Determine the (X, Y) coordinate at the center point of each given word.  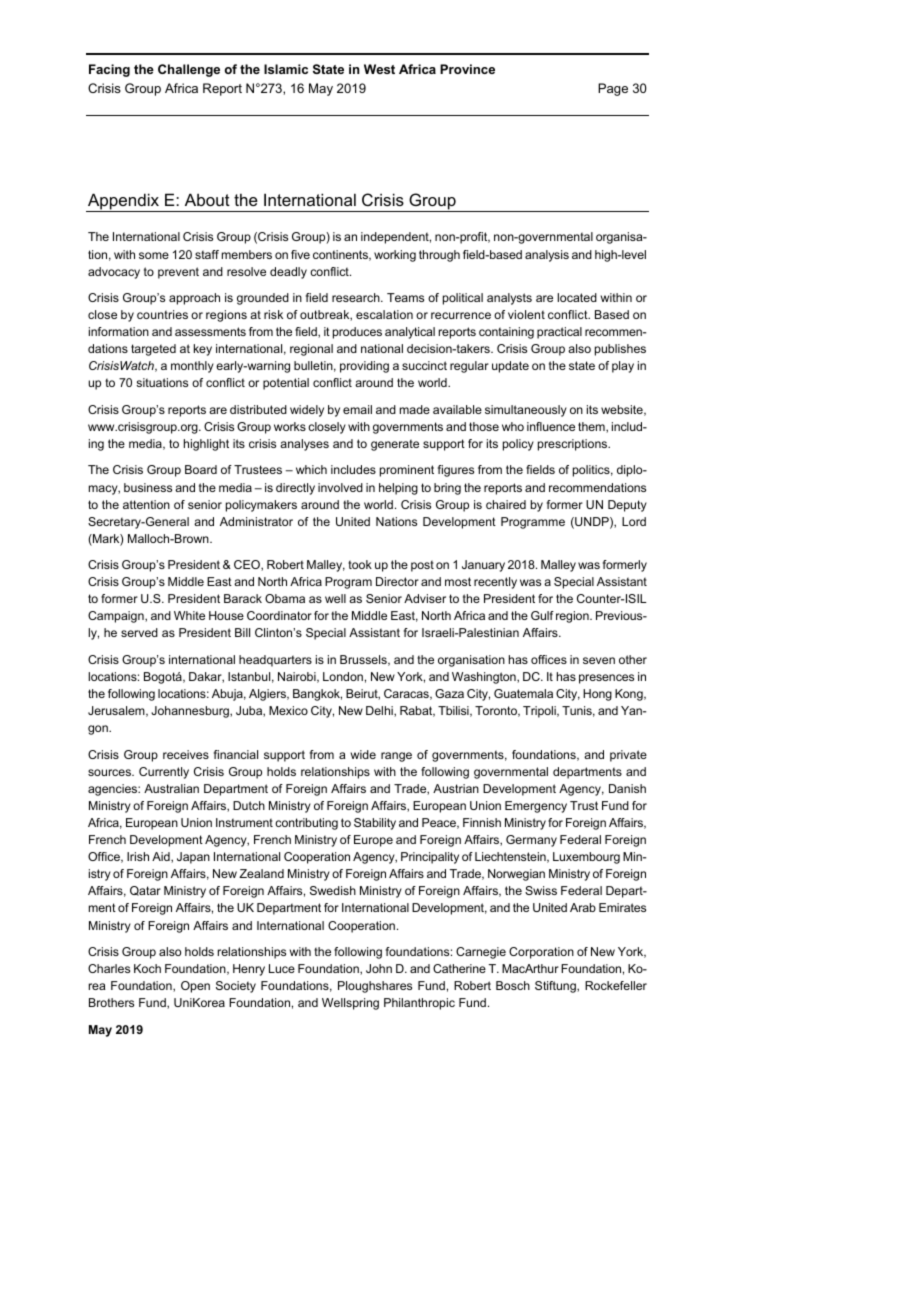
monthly (192, 367)
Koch (147, 968)
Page (613, 89)
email (357, 409)
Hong (597, 695)
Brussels (364, 660)
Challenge (189, 70)
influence (551, 426)
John (379, 968)
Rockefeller (616, 985)
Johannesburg (191, 712)
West (379, 69)
